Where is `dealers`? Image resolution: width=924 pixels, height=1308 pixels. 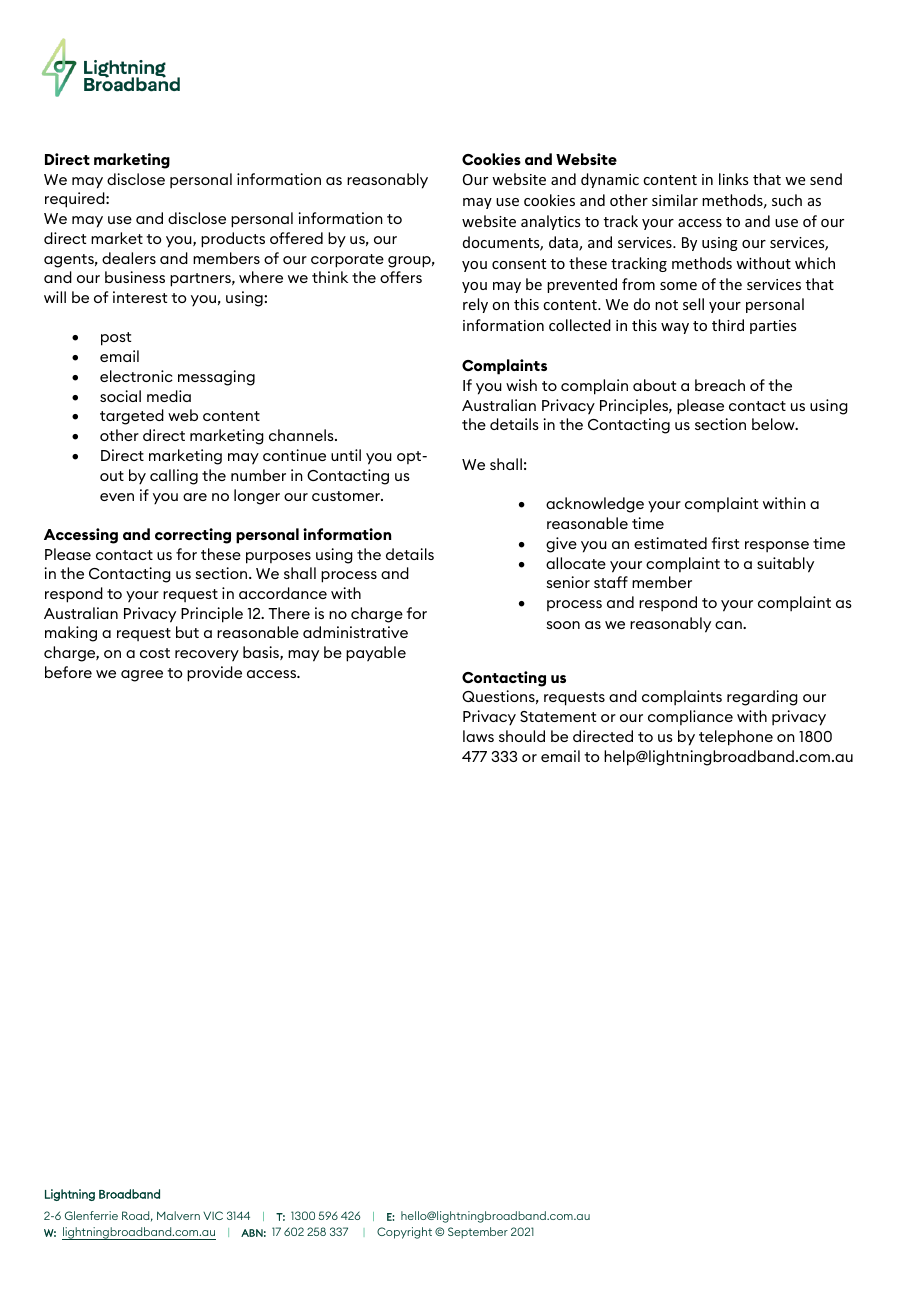
dealers is located at coordinates (129, 258).
